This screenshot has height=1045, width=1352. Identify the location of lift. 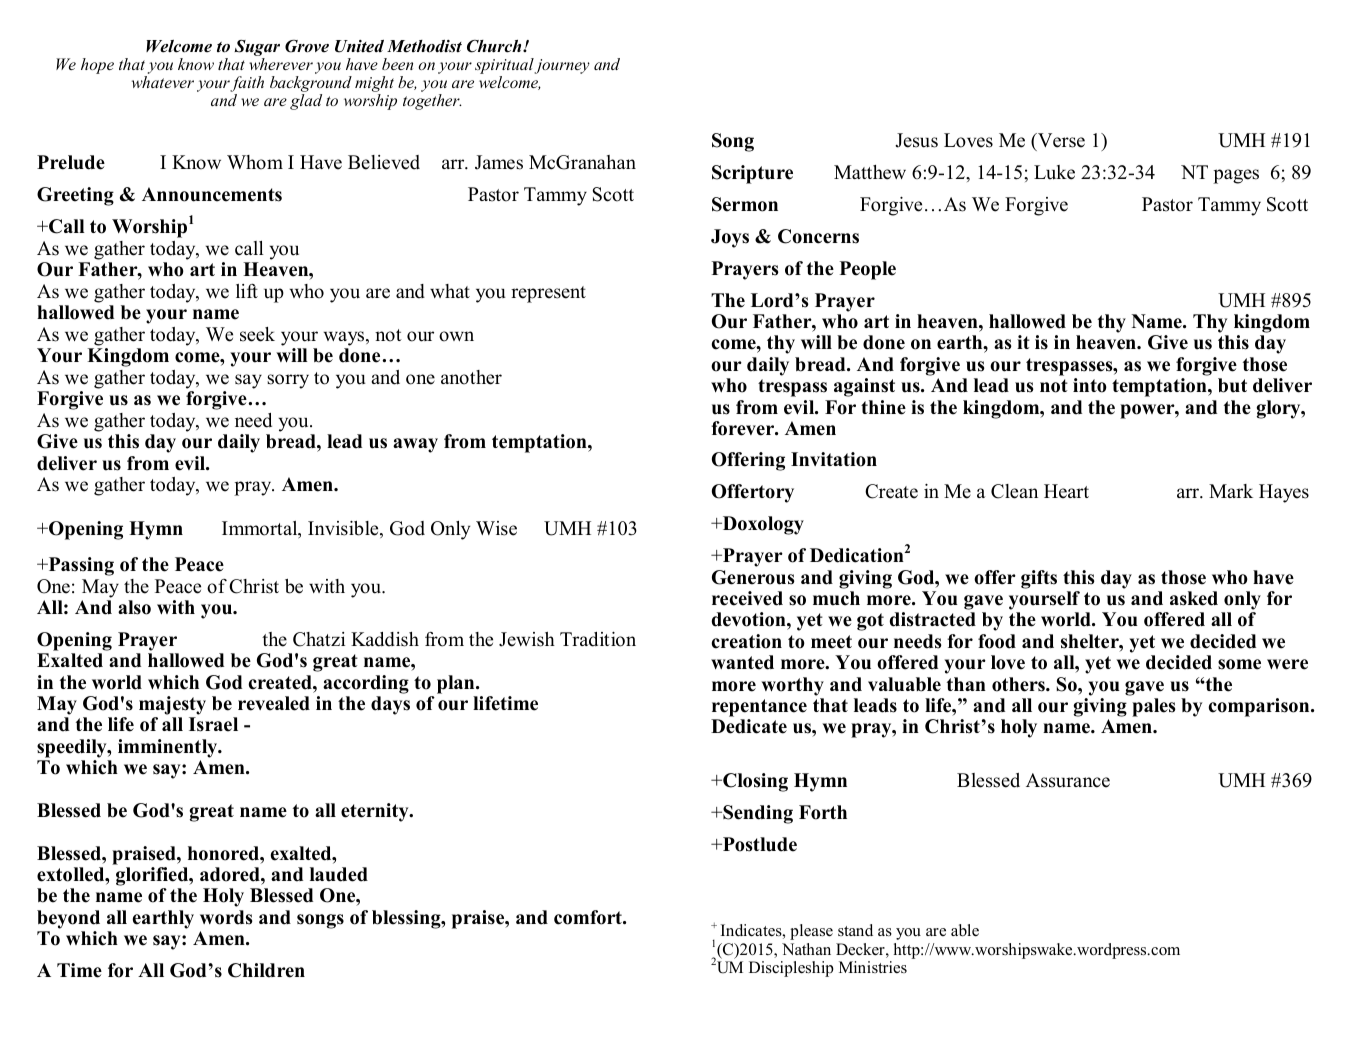
(247, 291).
